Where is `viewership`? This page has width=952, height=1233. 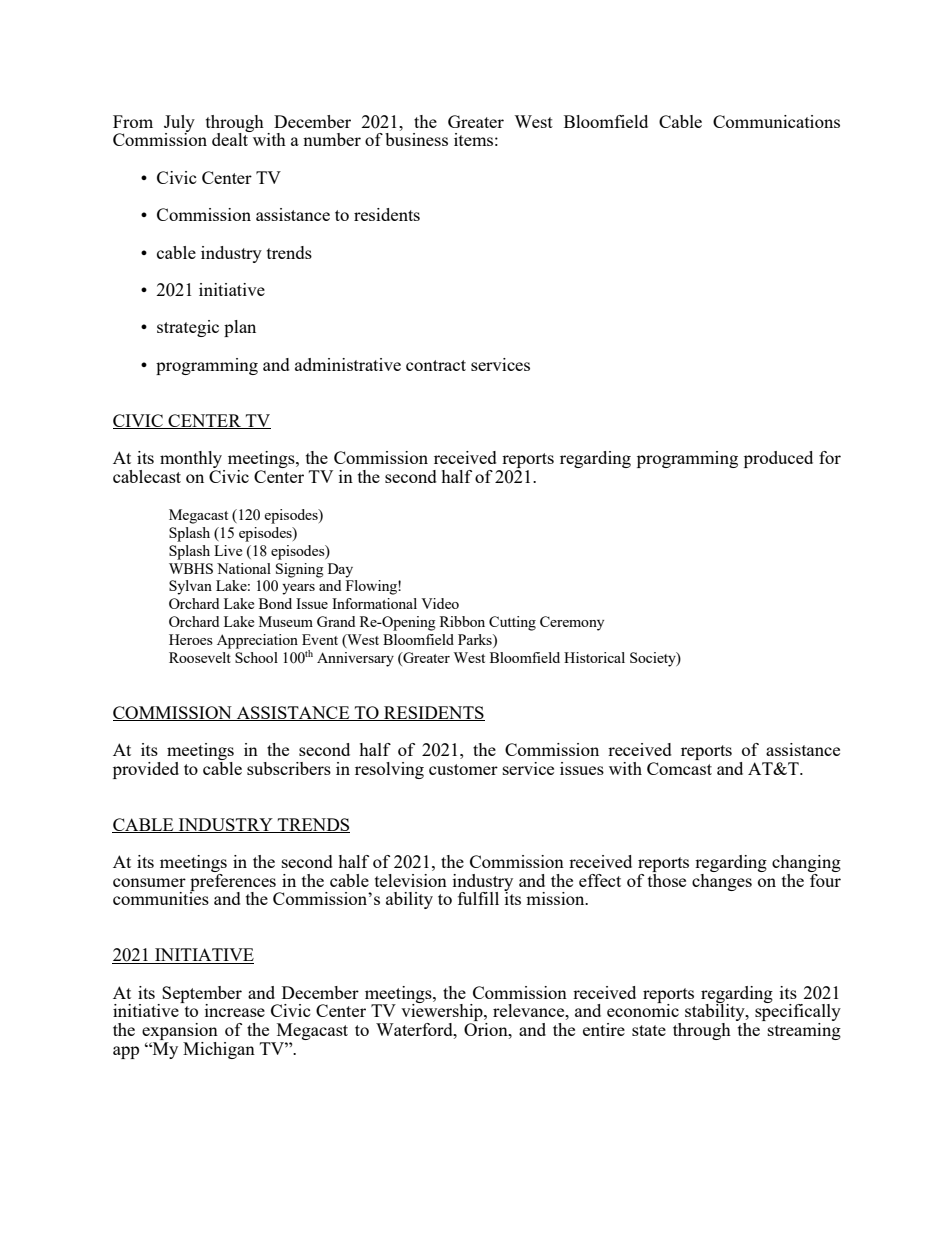 viewership is located at coordinates (443, 1013).
